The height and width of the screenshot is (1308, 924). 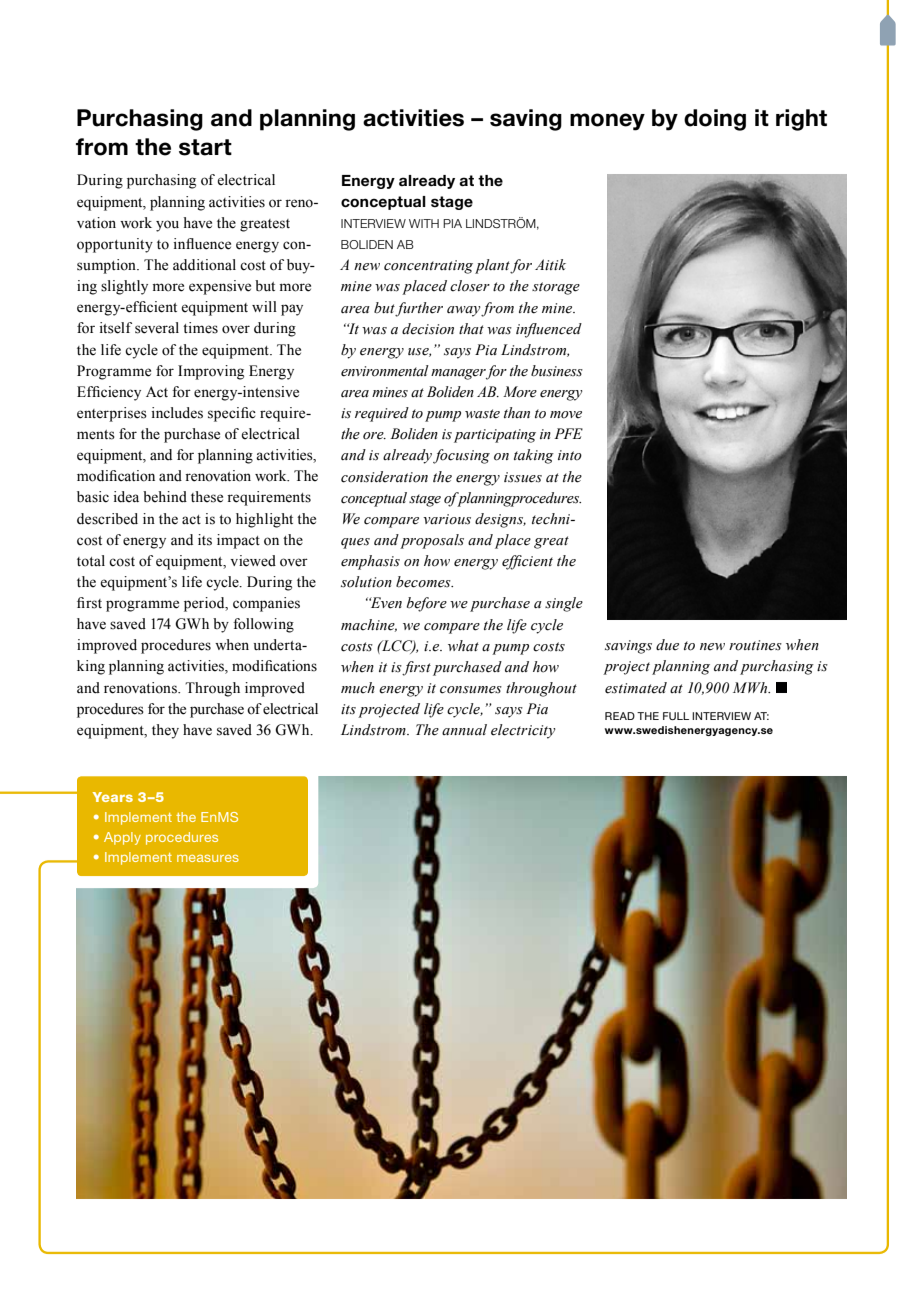 I want to click on doing, so click(x=715, y=120).
